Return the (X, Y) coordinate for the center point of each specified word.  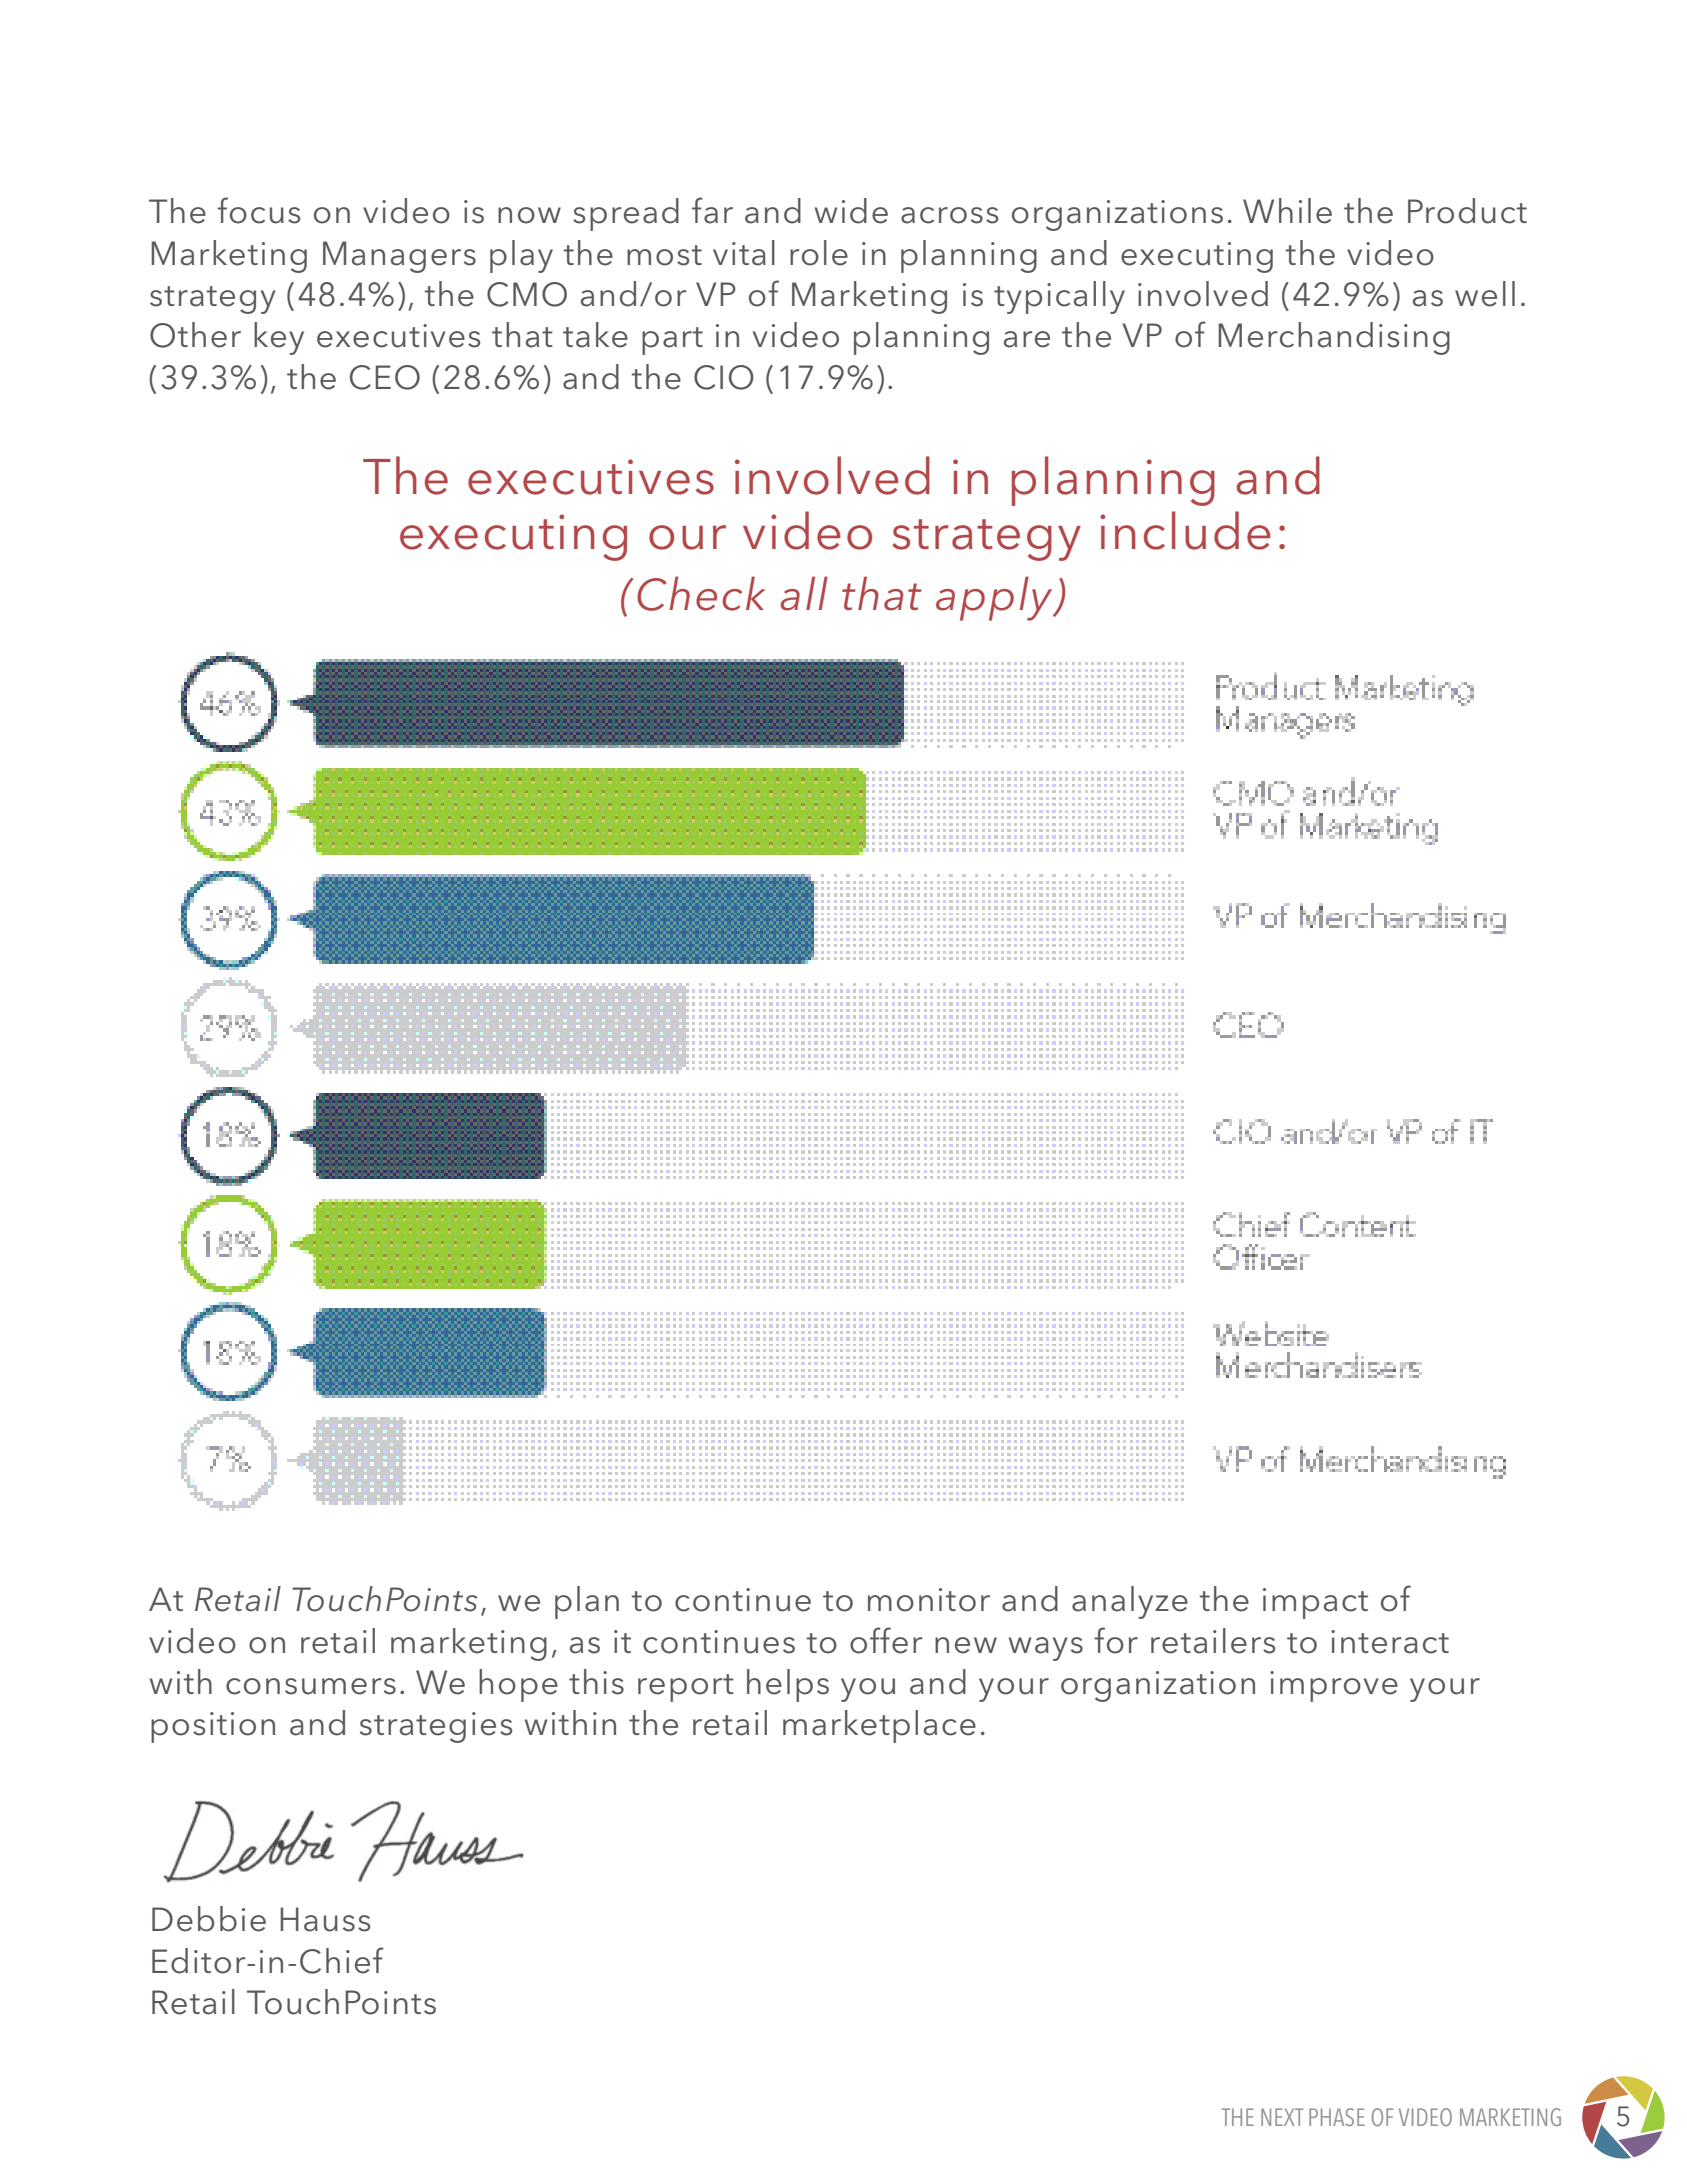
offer (886, 1640)
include (1185, 530)
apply (995, 598)
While (1287, 211)
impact (1315, 1603)
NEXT (1282, 2117)
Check (701, 593)
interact (1390, 1642)
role (819, 253)
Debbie (209, 1919)
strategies (436, 1727)
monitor (929, 1600)
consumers (311, 1686)
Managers (399, 257)
